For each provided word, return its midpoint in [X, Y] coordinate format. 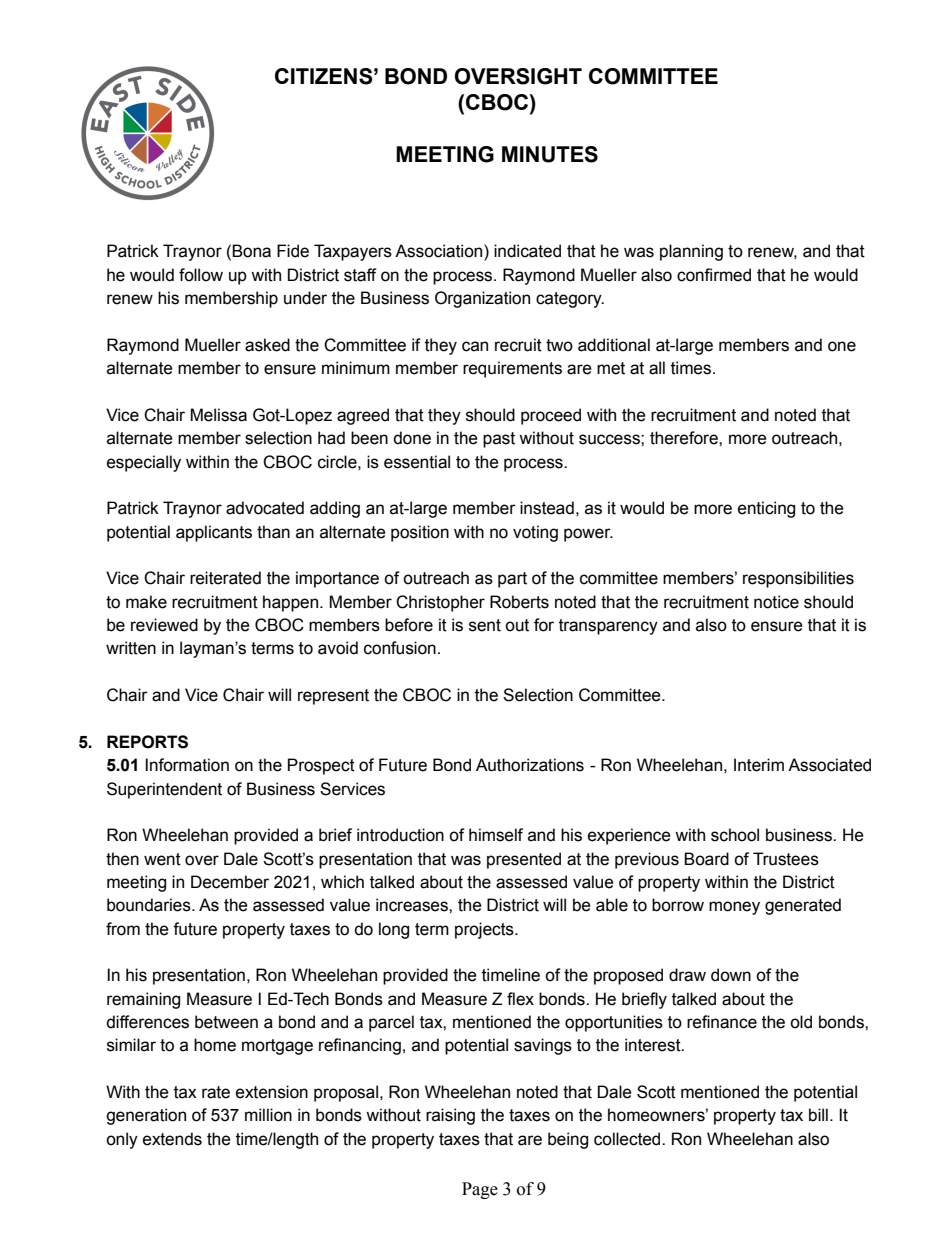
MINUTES [550, 154]
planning [691, 252]
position [420, 533]
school [735, 835]
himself [496, 835]
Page [480, 1190]
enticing [766, 509]
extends [172, 1139]
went [162, 859]
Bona [251, 251]
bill [818, 1115]
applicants [214, 533]
